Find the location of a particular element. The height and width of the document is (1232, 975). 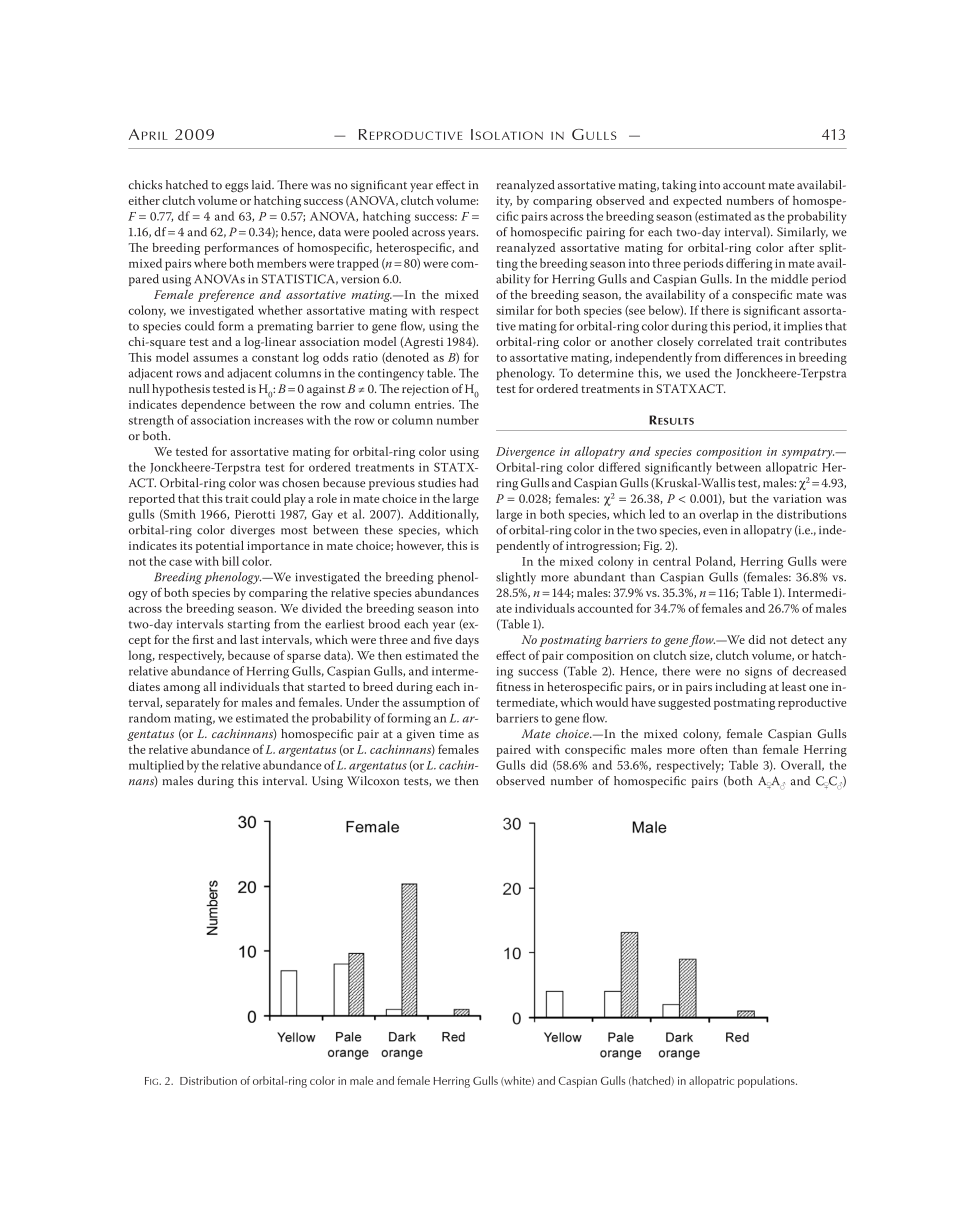

often is located at coordinates (714, 749).
